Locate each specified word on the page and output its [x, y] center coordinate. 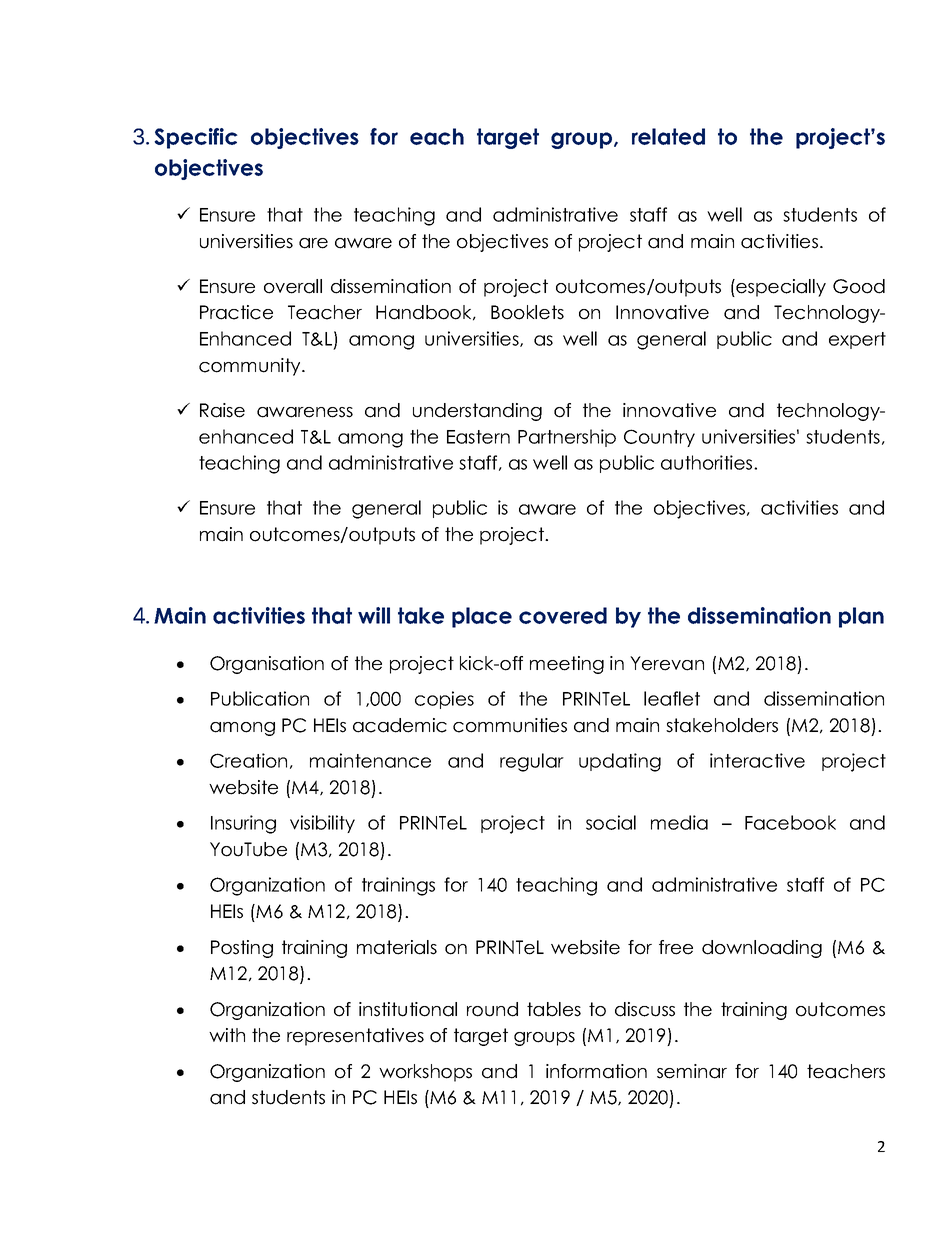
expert [857, 340]
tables [554, 1009]
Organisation [267, 665]
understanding [477, 412]
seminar [692, 1071]
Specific [196, 138]
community [251, 367]
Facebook [790, 822]
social [611, 822]
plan [861, 617]
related [668, 136]
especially [780, 288]
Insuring [243, 824]
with [227, 1035]
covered [563, 615]
